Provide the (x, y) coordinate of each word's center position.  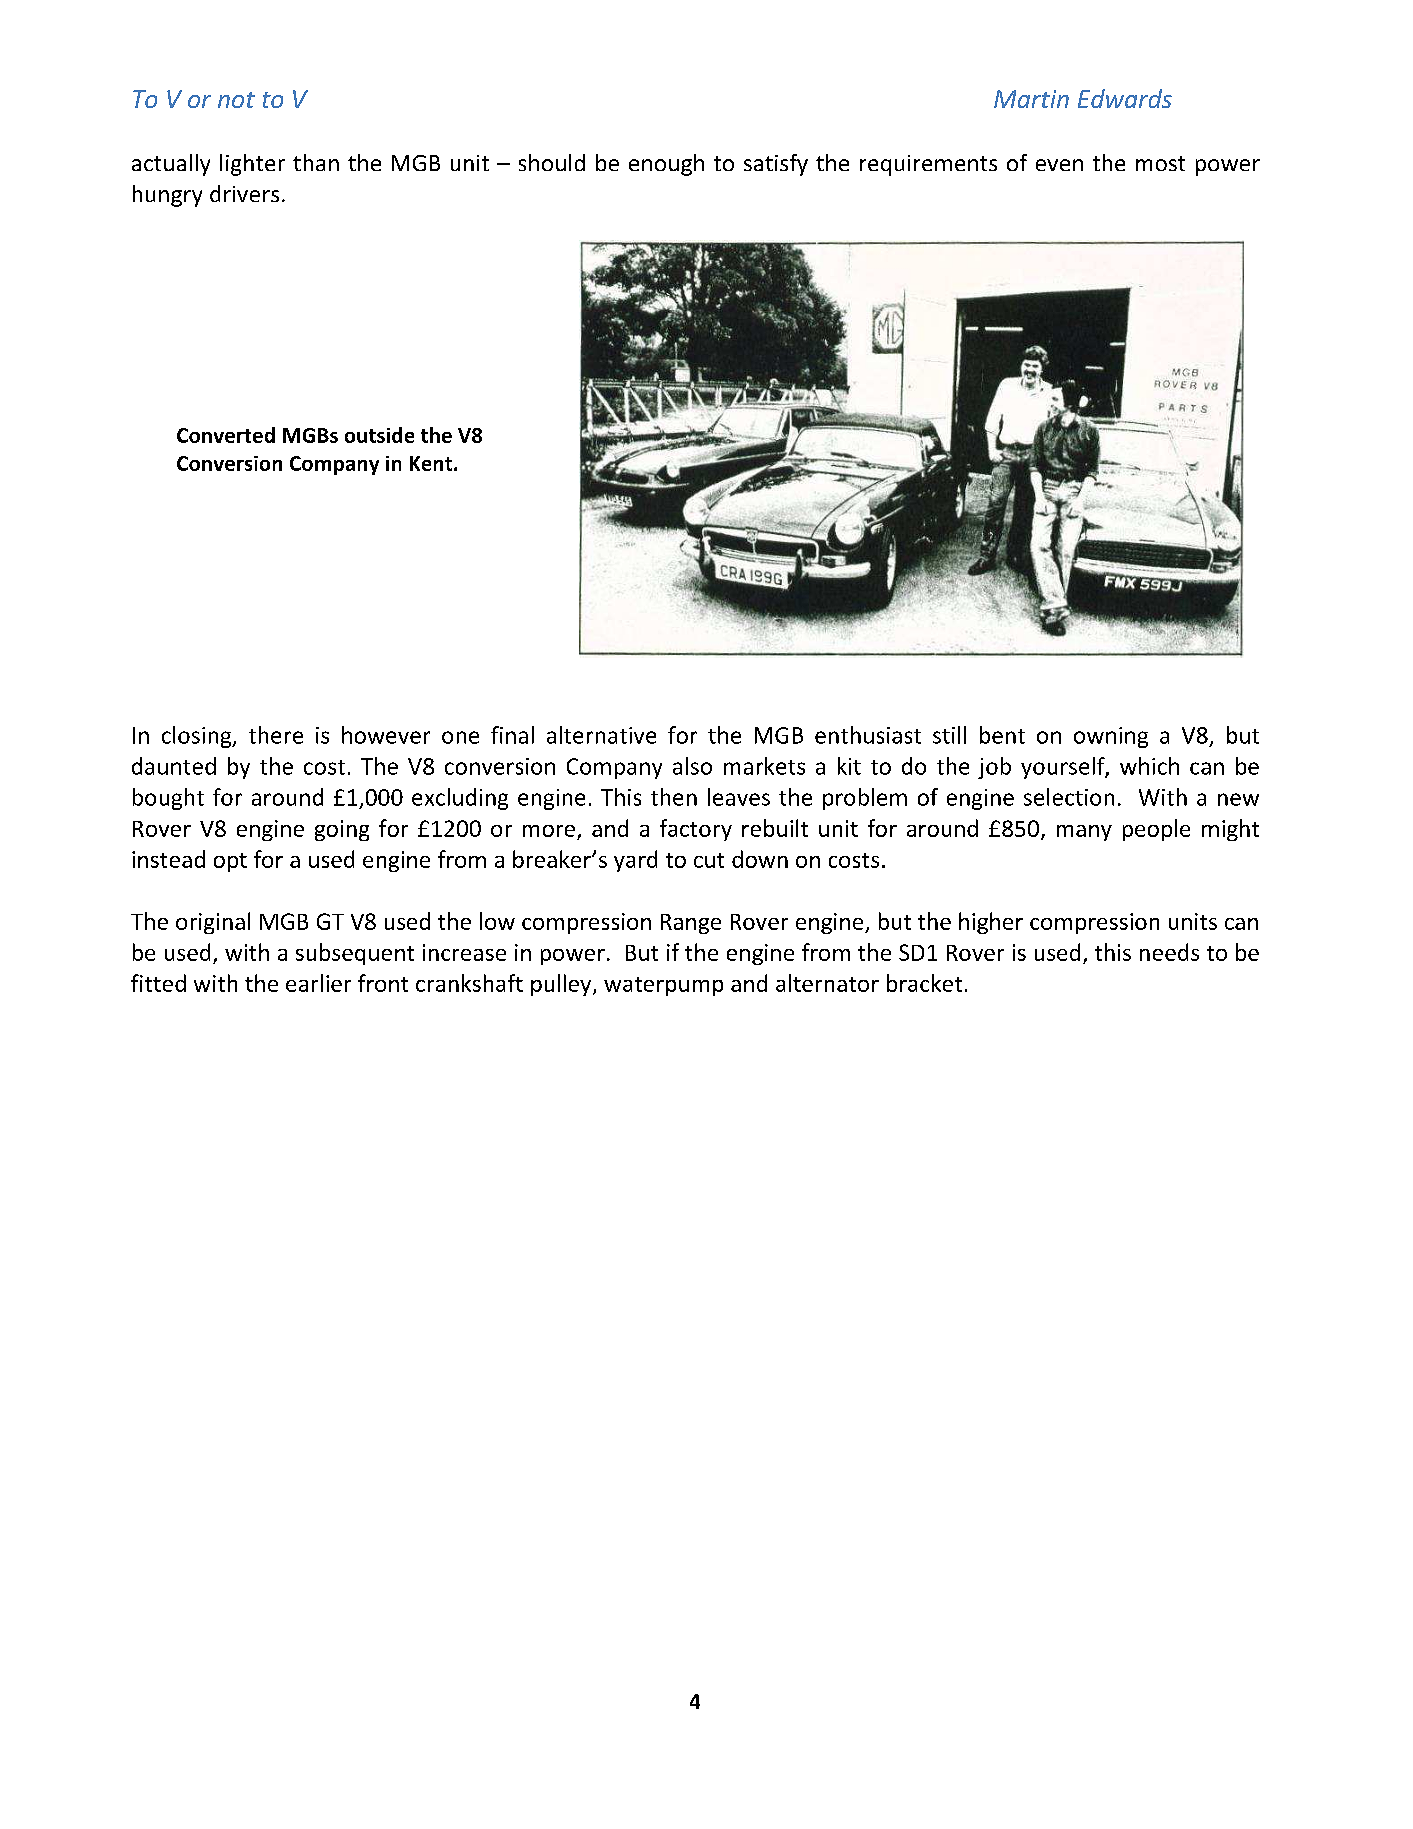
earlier (318, 983)
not (236, 100)
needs (1169, 952)
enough (666, 165)
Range (691, 924)
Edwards (1125, 98)
